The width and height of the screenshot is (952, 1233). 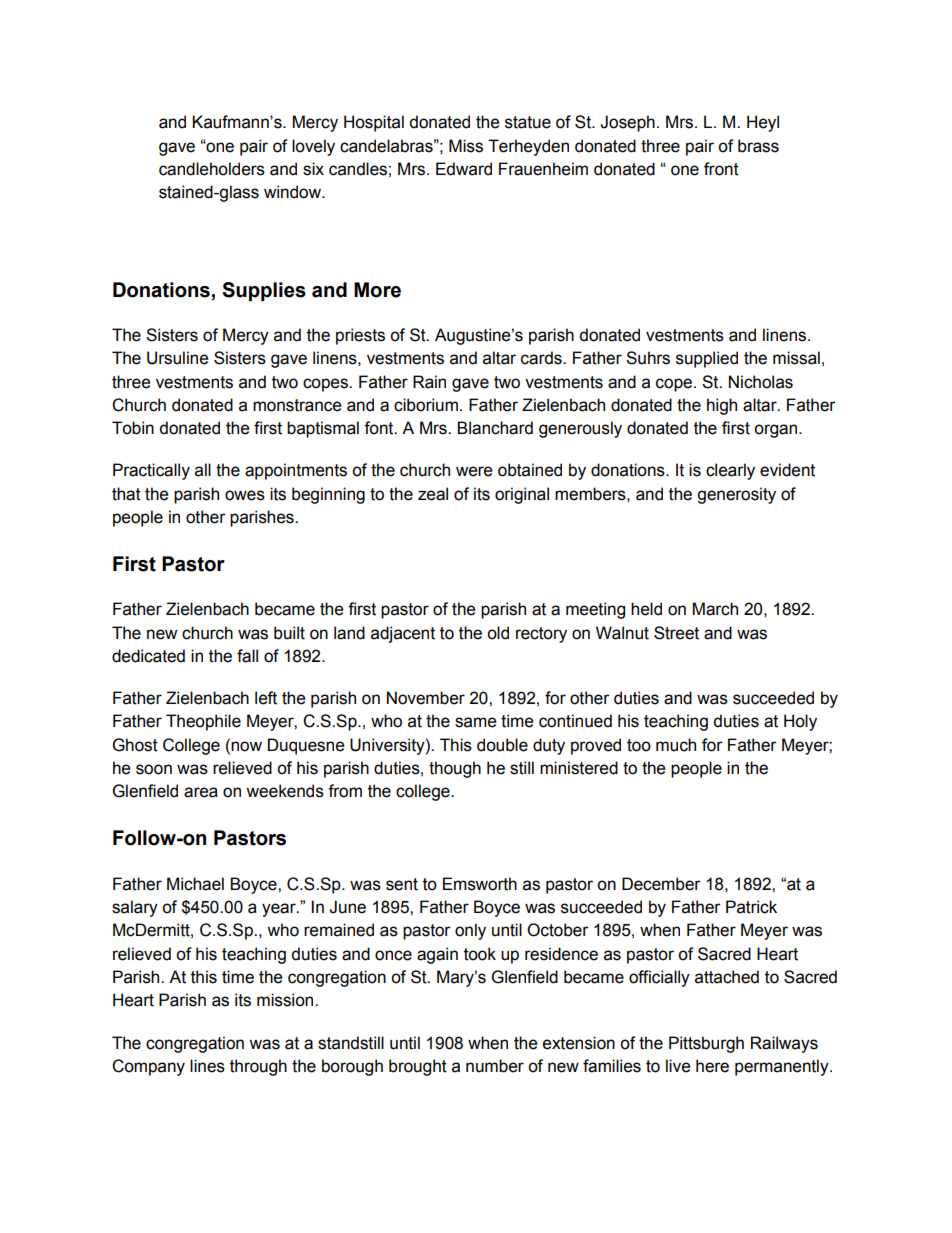 I want to click on window, so click(x=294, y=192).
